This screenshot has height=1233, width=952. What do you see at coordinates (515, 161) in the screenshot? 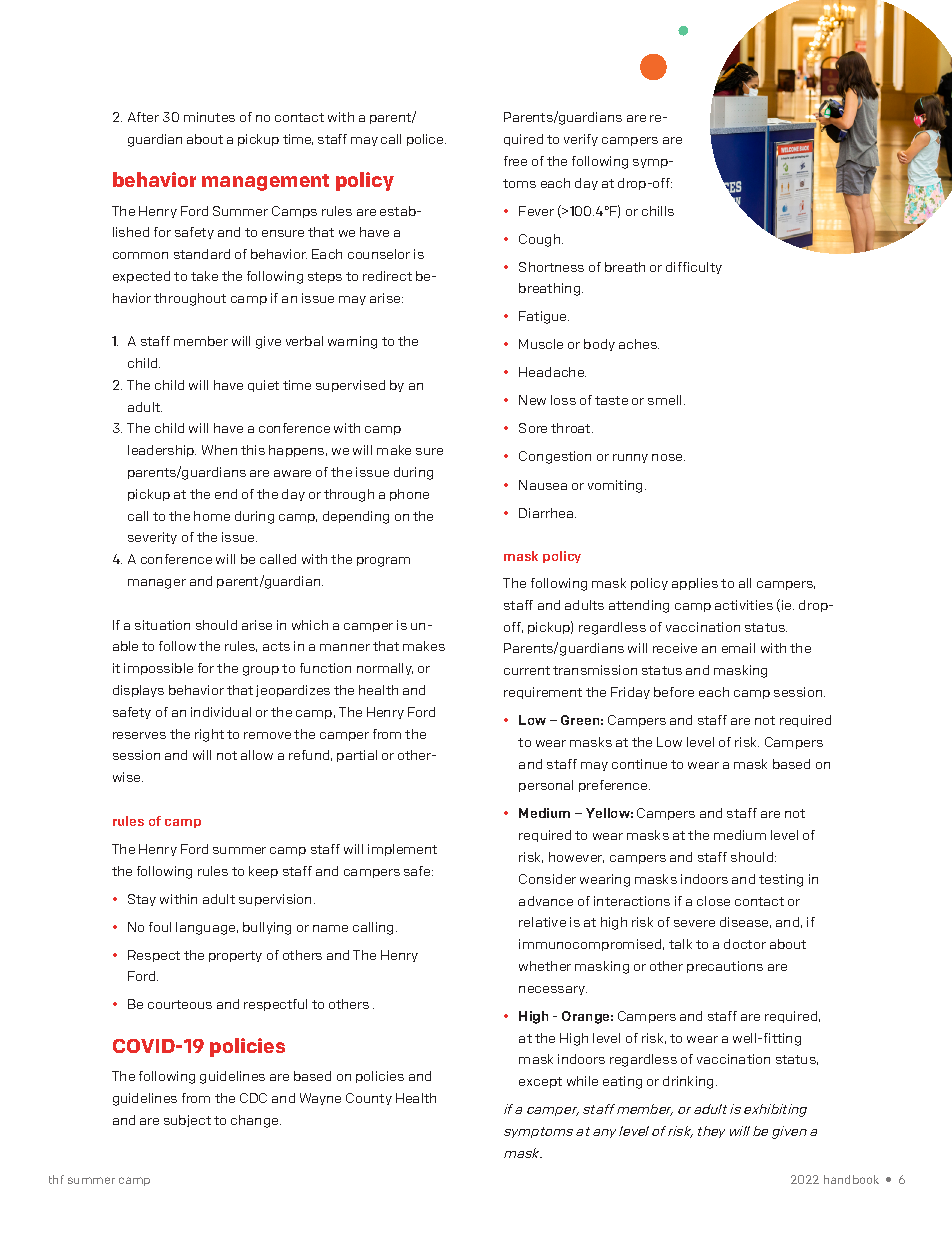
I see `free` at bounding box center [515, 161].
